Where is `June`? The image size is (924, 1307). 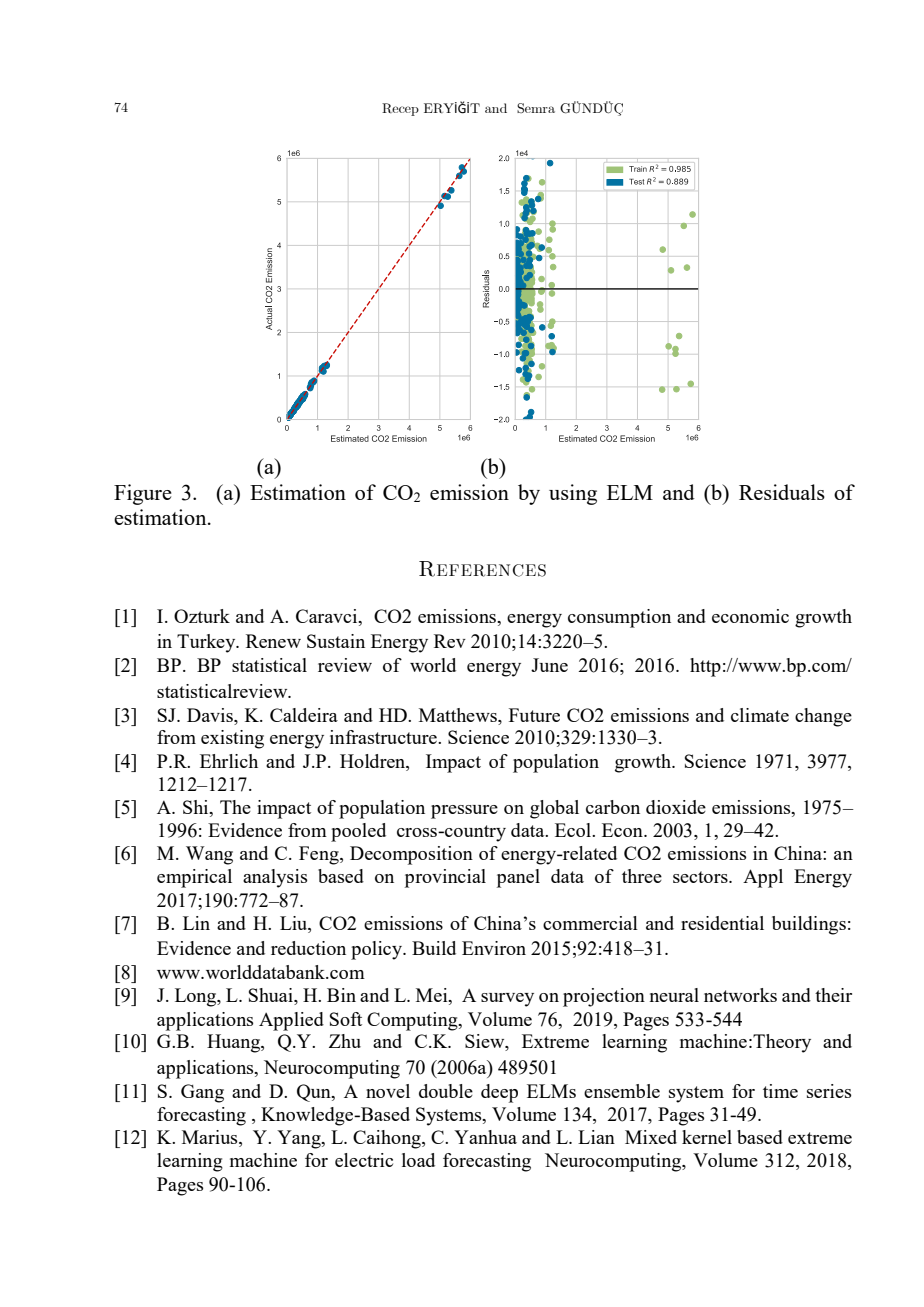
June is located at coordinates (549, 665).
